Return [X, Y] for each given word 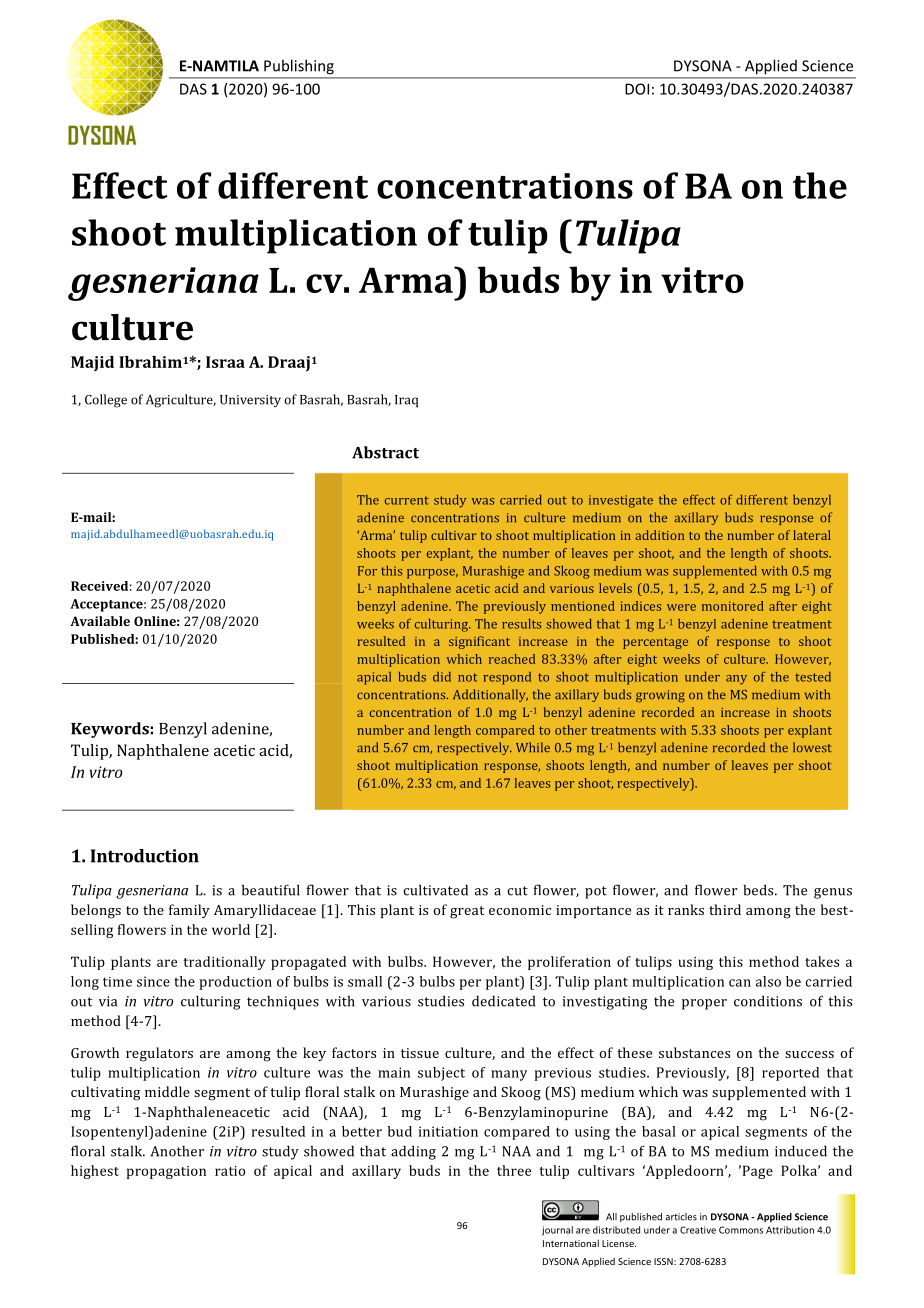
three [514, 1170]
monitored [733, 606]
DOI [637, 89]
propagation [166, 1172]
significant [479, 642]
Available [100, 621]
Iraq [406, 401]
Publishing [299, 67]
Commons [741, 1230]
